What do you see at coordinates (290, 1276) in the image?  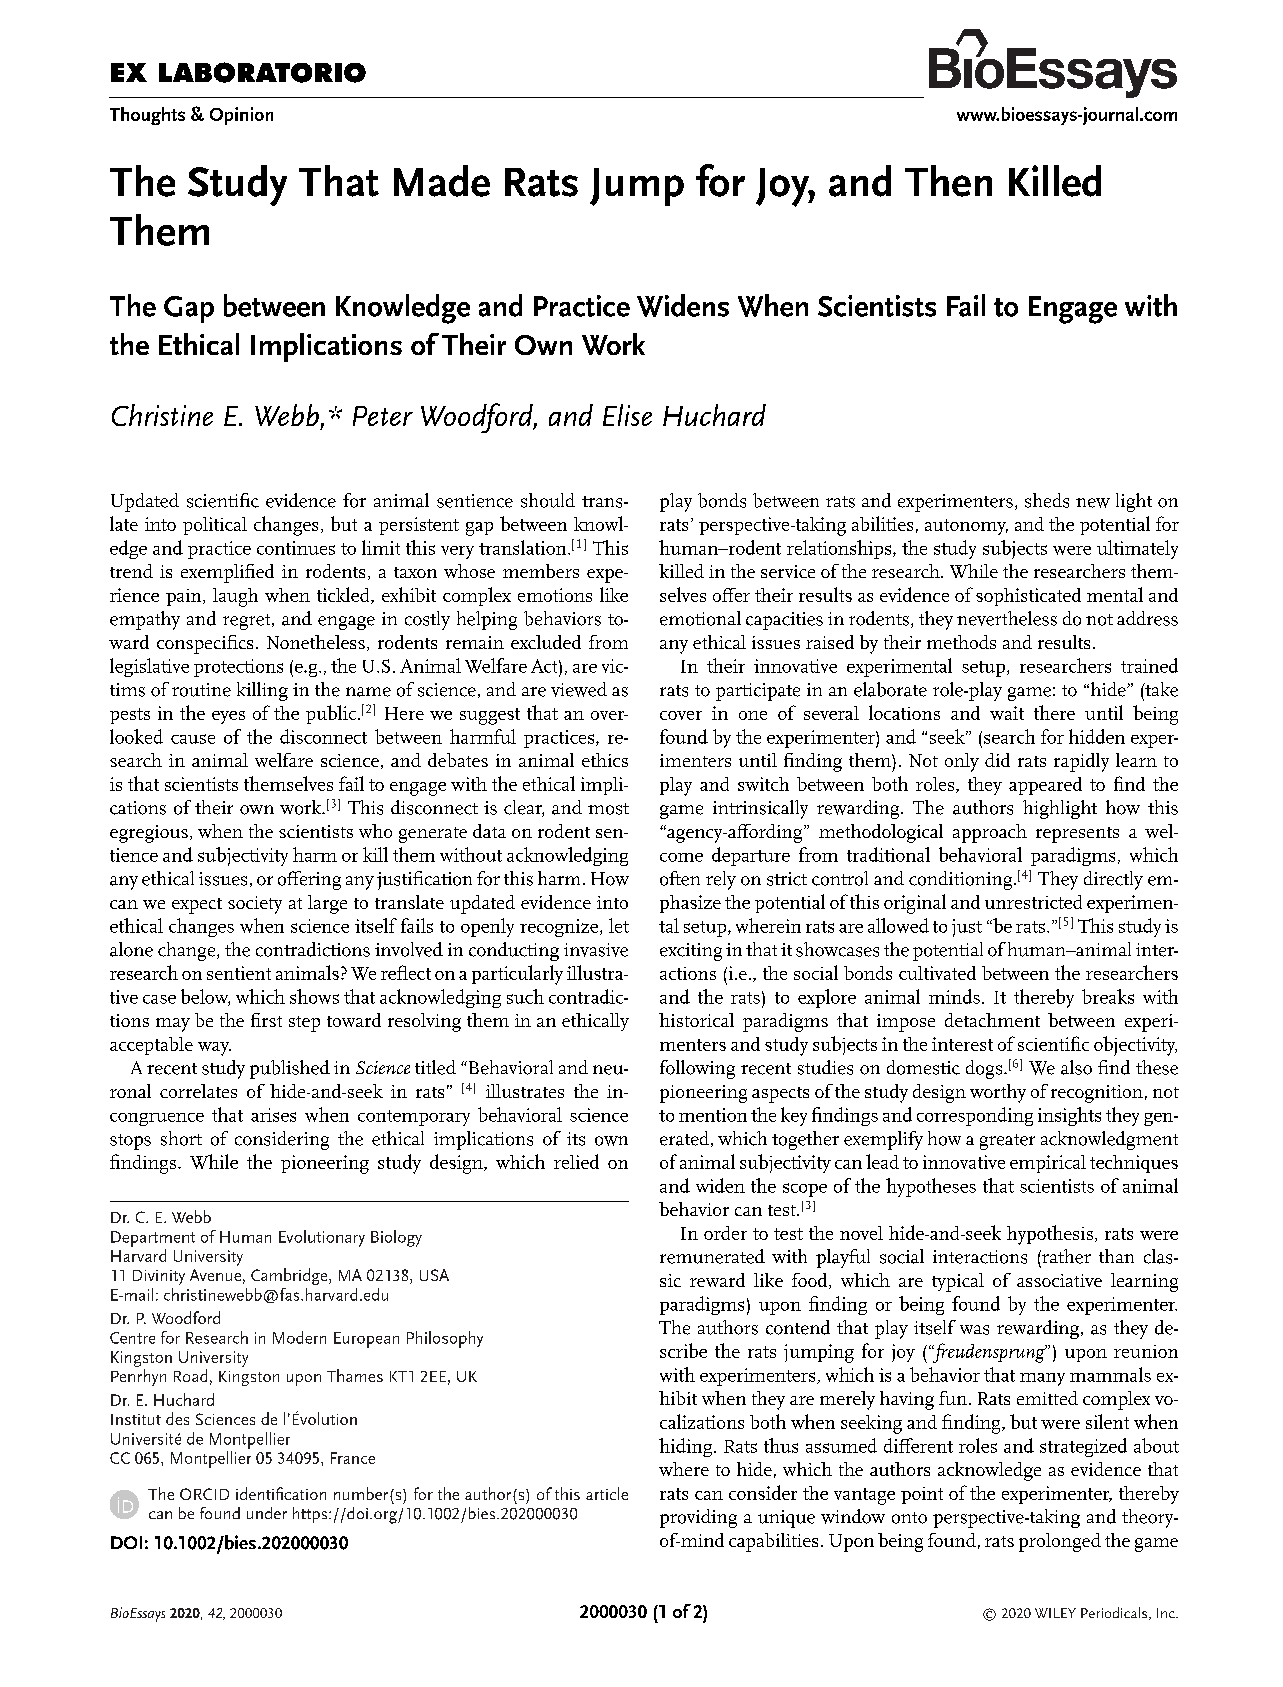 I see `Cambridge` at bounding box center [290, 1276].
